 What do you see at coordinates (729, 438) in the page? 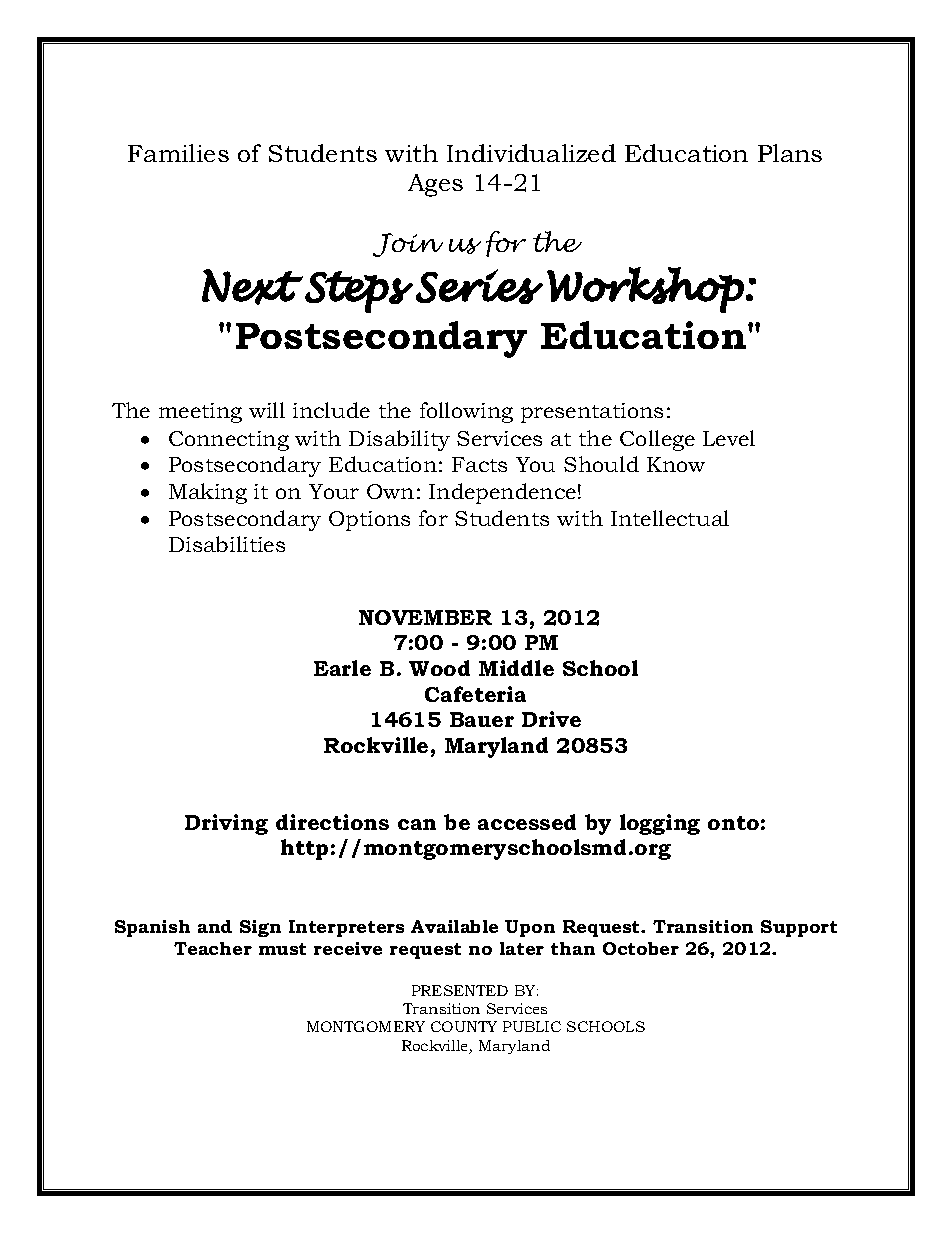
I see `Level` at bounding box center [729, 438].
